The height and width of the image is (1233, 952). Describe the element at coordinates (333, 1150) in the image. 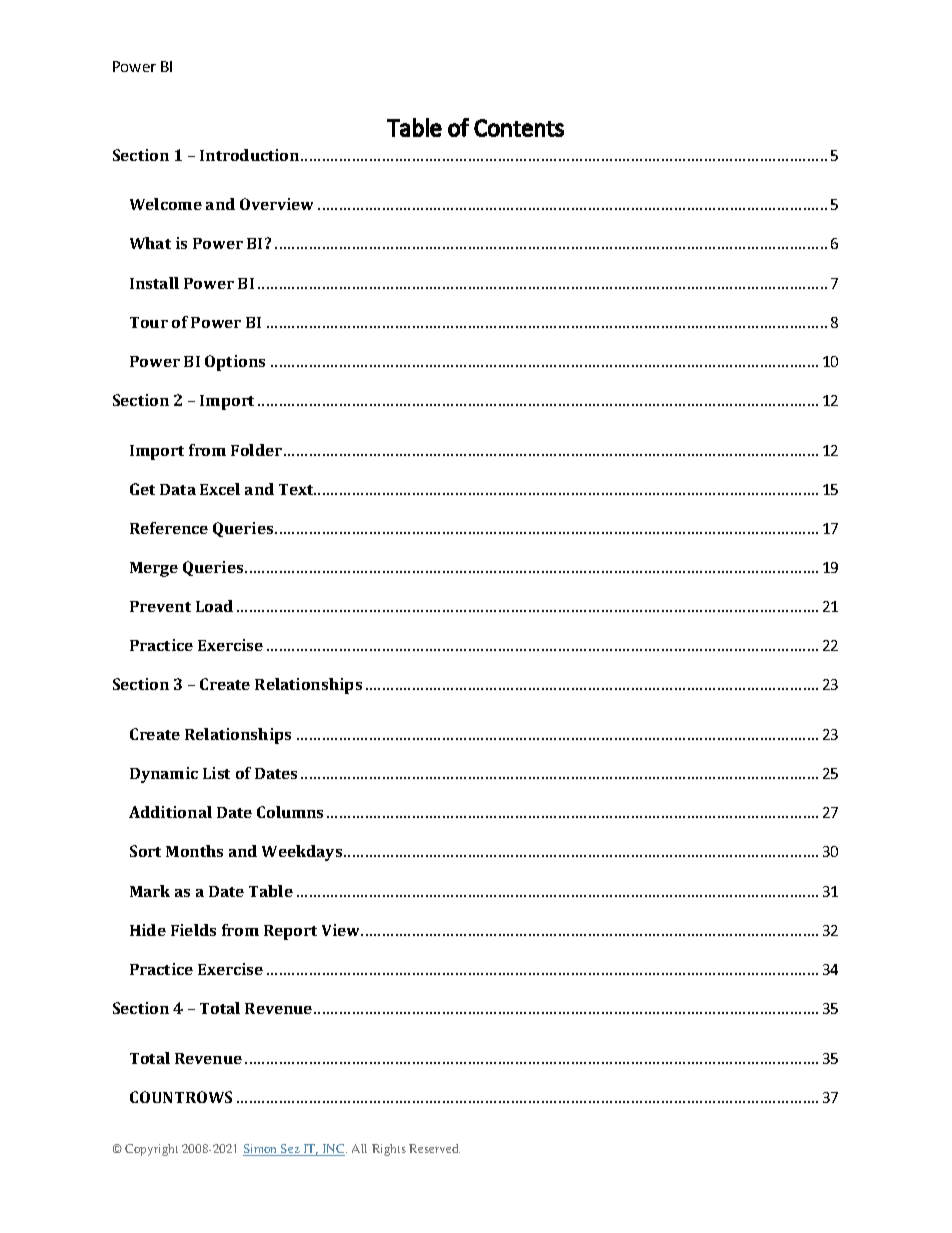

I see `INC` at that location.
